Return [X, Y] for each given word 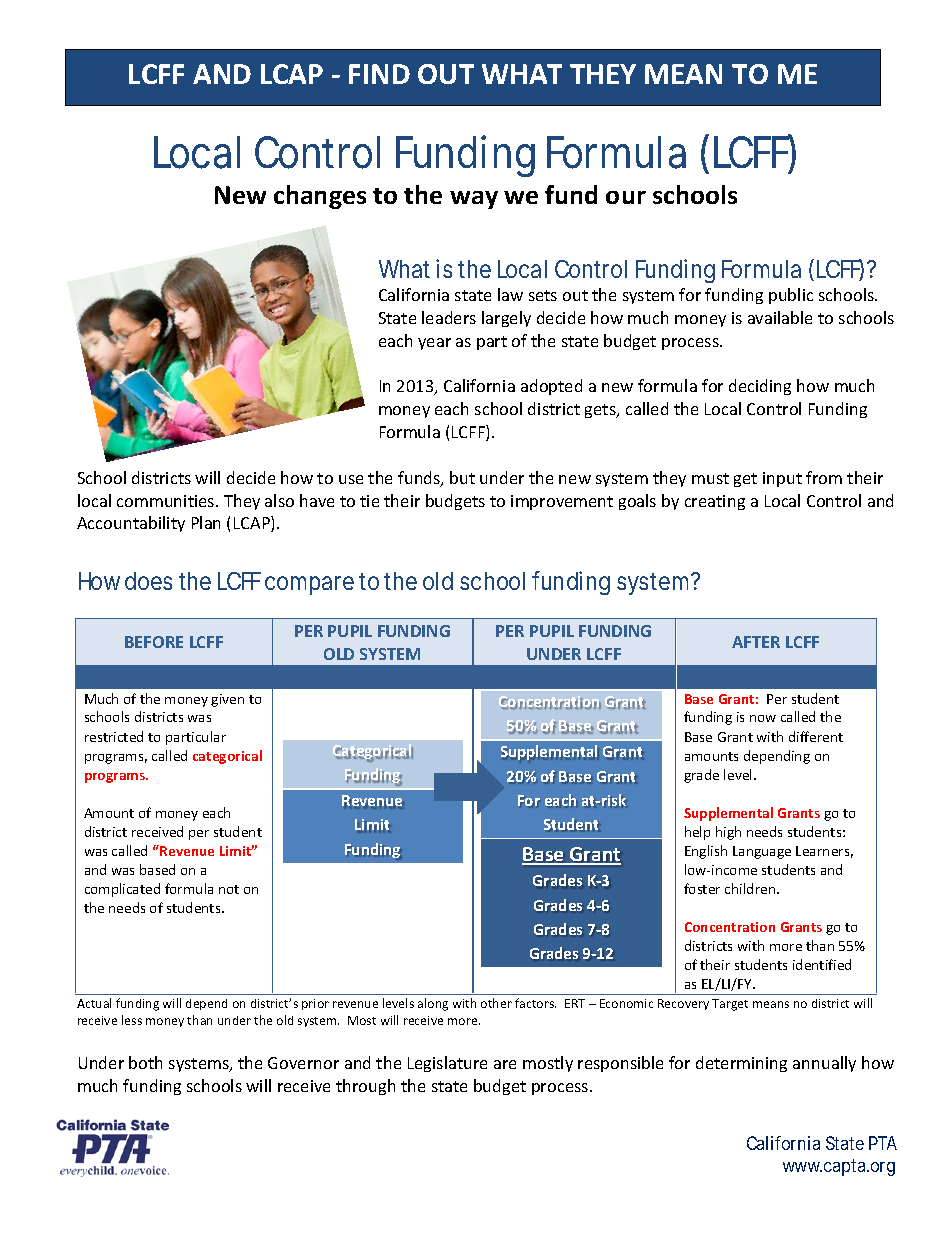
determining [741, 1064]
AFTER [756, 642]
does [153, 581]
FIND [379, 74]
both [145, 1062]
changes [320, 197]
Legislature [447, 1064]
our [626, 197]
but [462, 477]
